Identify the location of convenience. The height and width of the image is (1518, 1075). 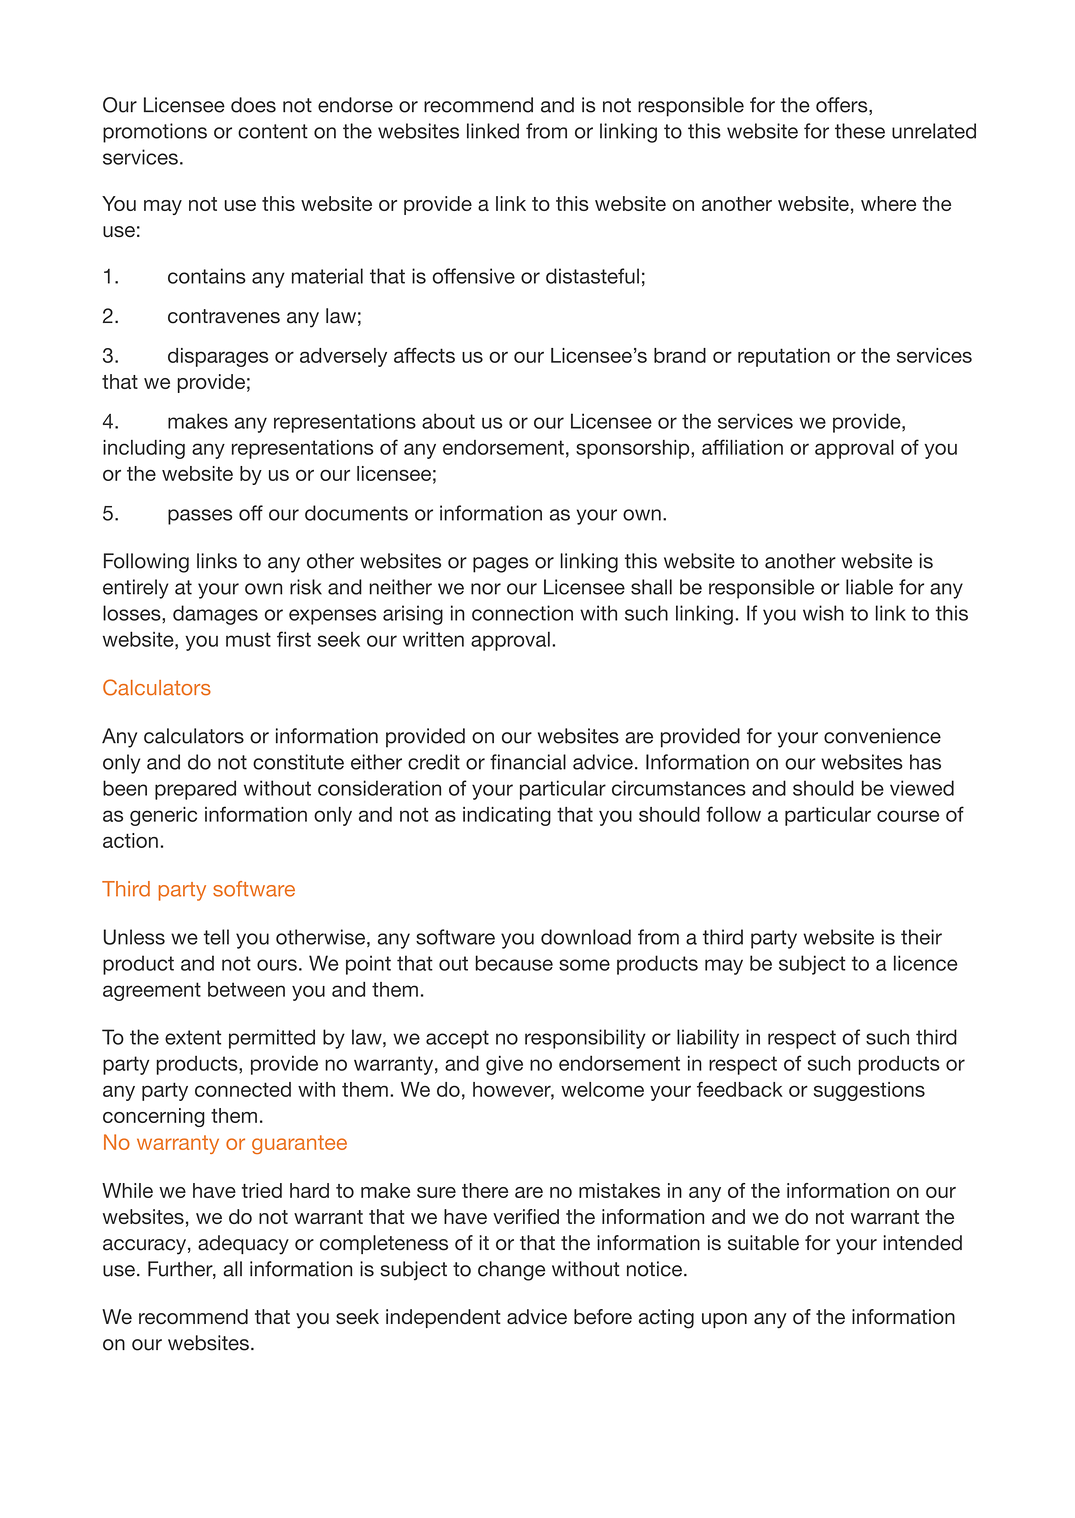
(882, 736).
